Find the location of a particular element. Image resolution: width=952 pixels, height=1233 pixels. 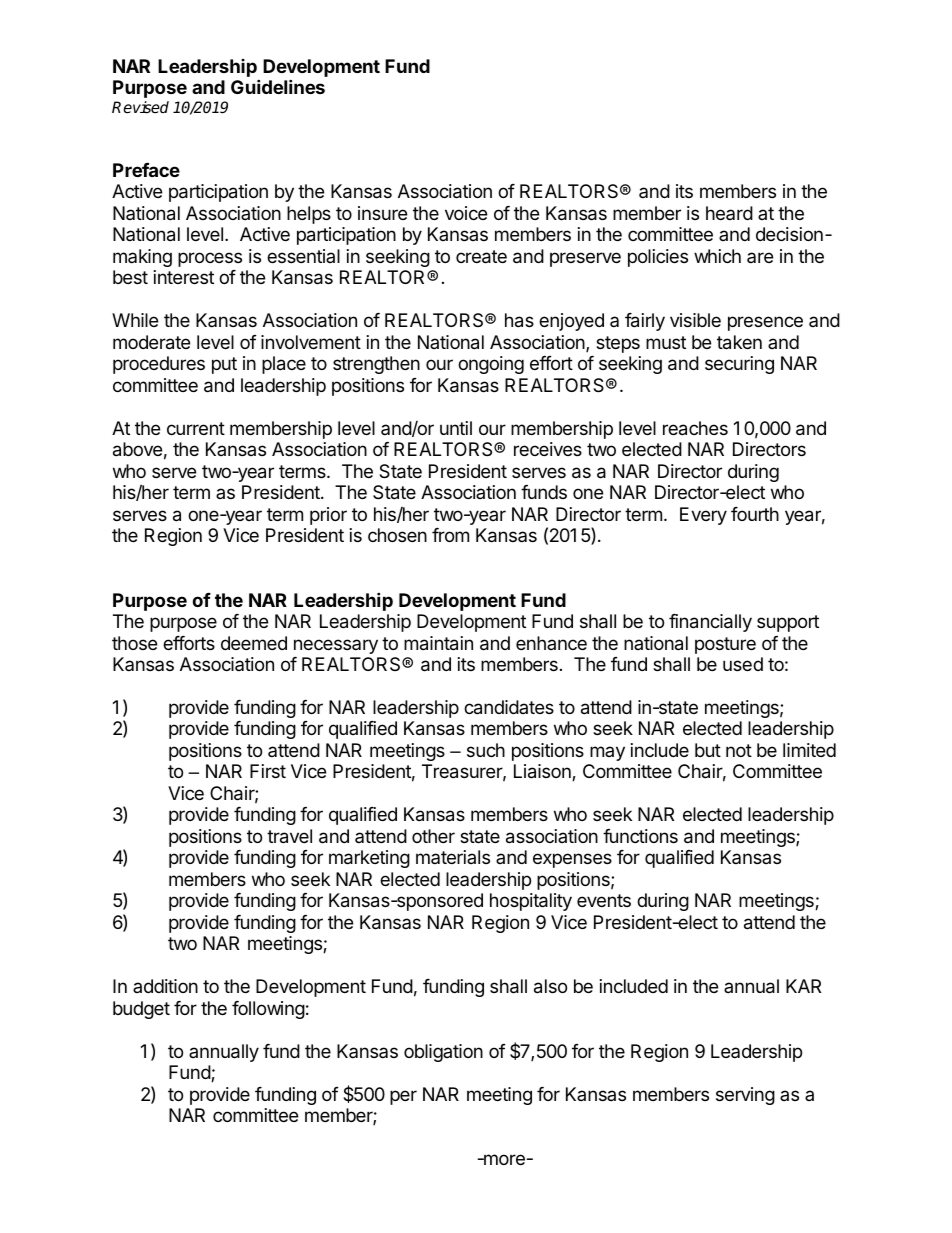

securing is located at coordinates (739, 365).
